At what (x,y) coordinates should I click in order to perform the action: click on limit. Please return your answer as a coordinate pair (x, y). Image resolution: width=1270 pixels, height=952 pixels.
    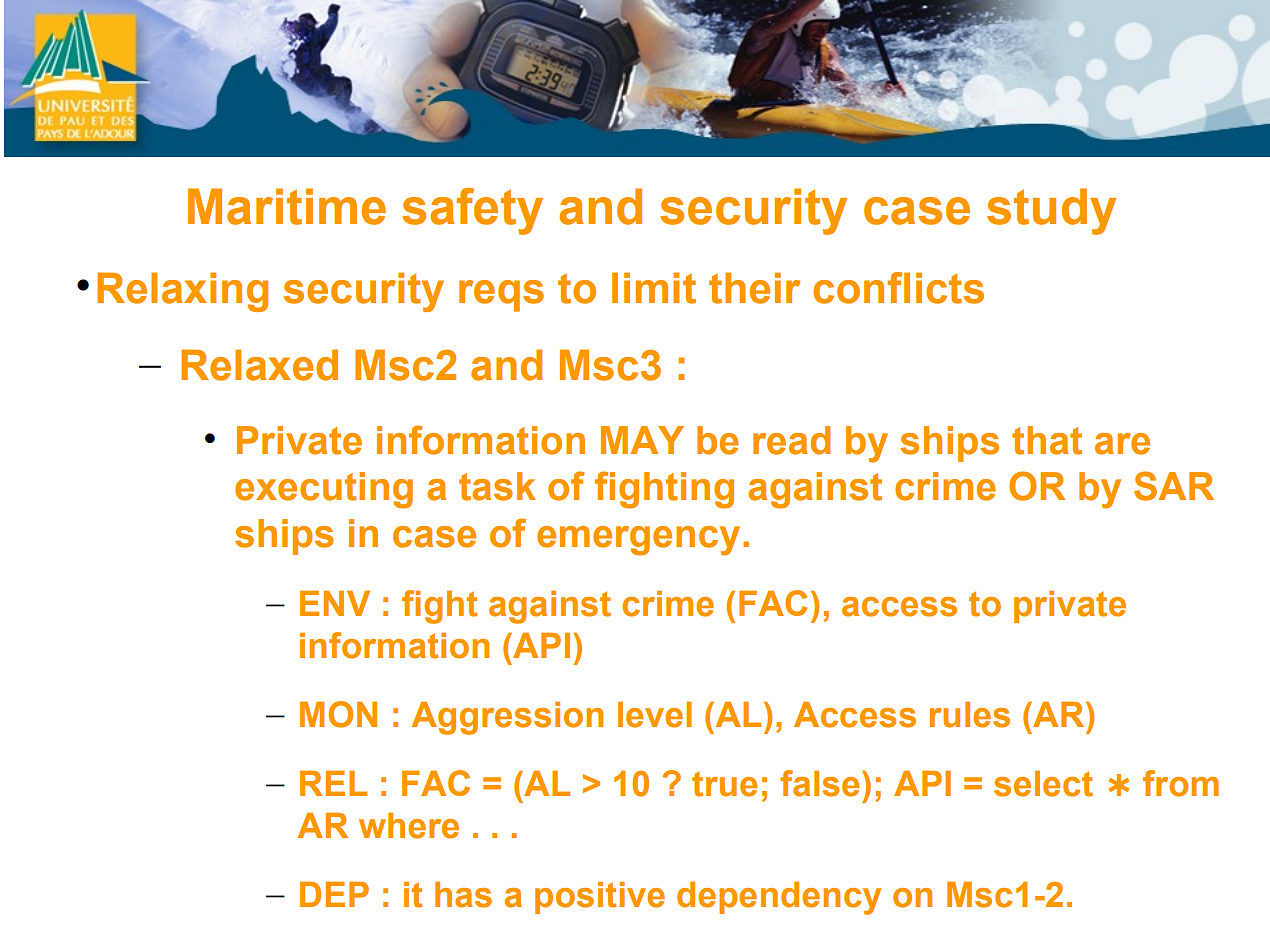
    Looking at the image, I should click on (654, 288).
